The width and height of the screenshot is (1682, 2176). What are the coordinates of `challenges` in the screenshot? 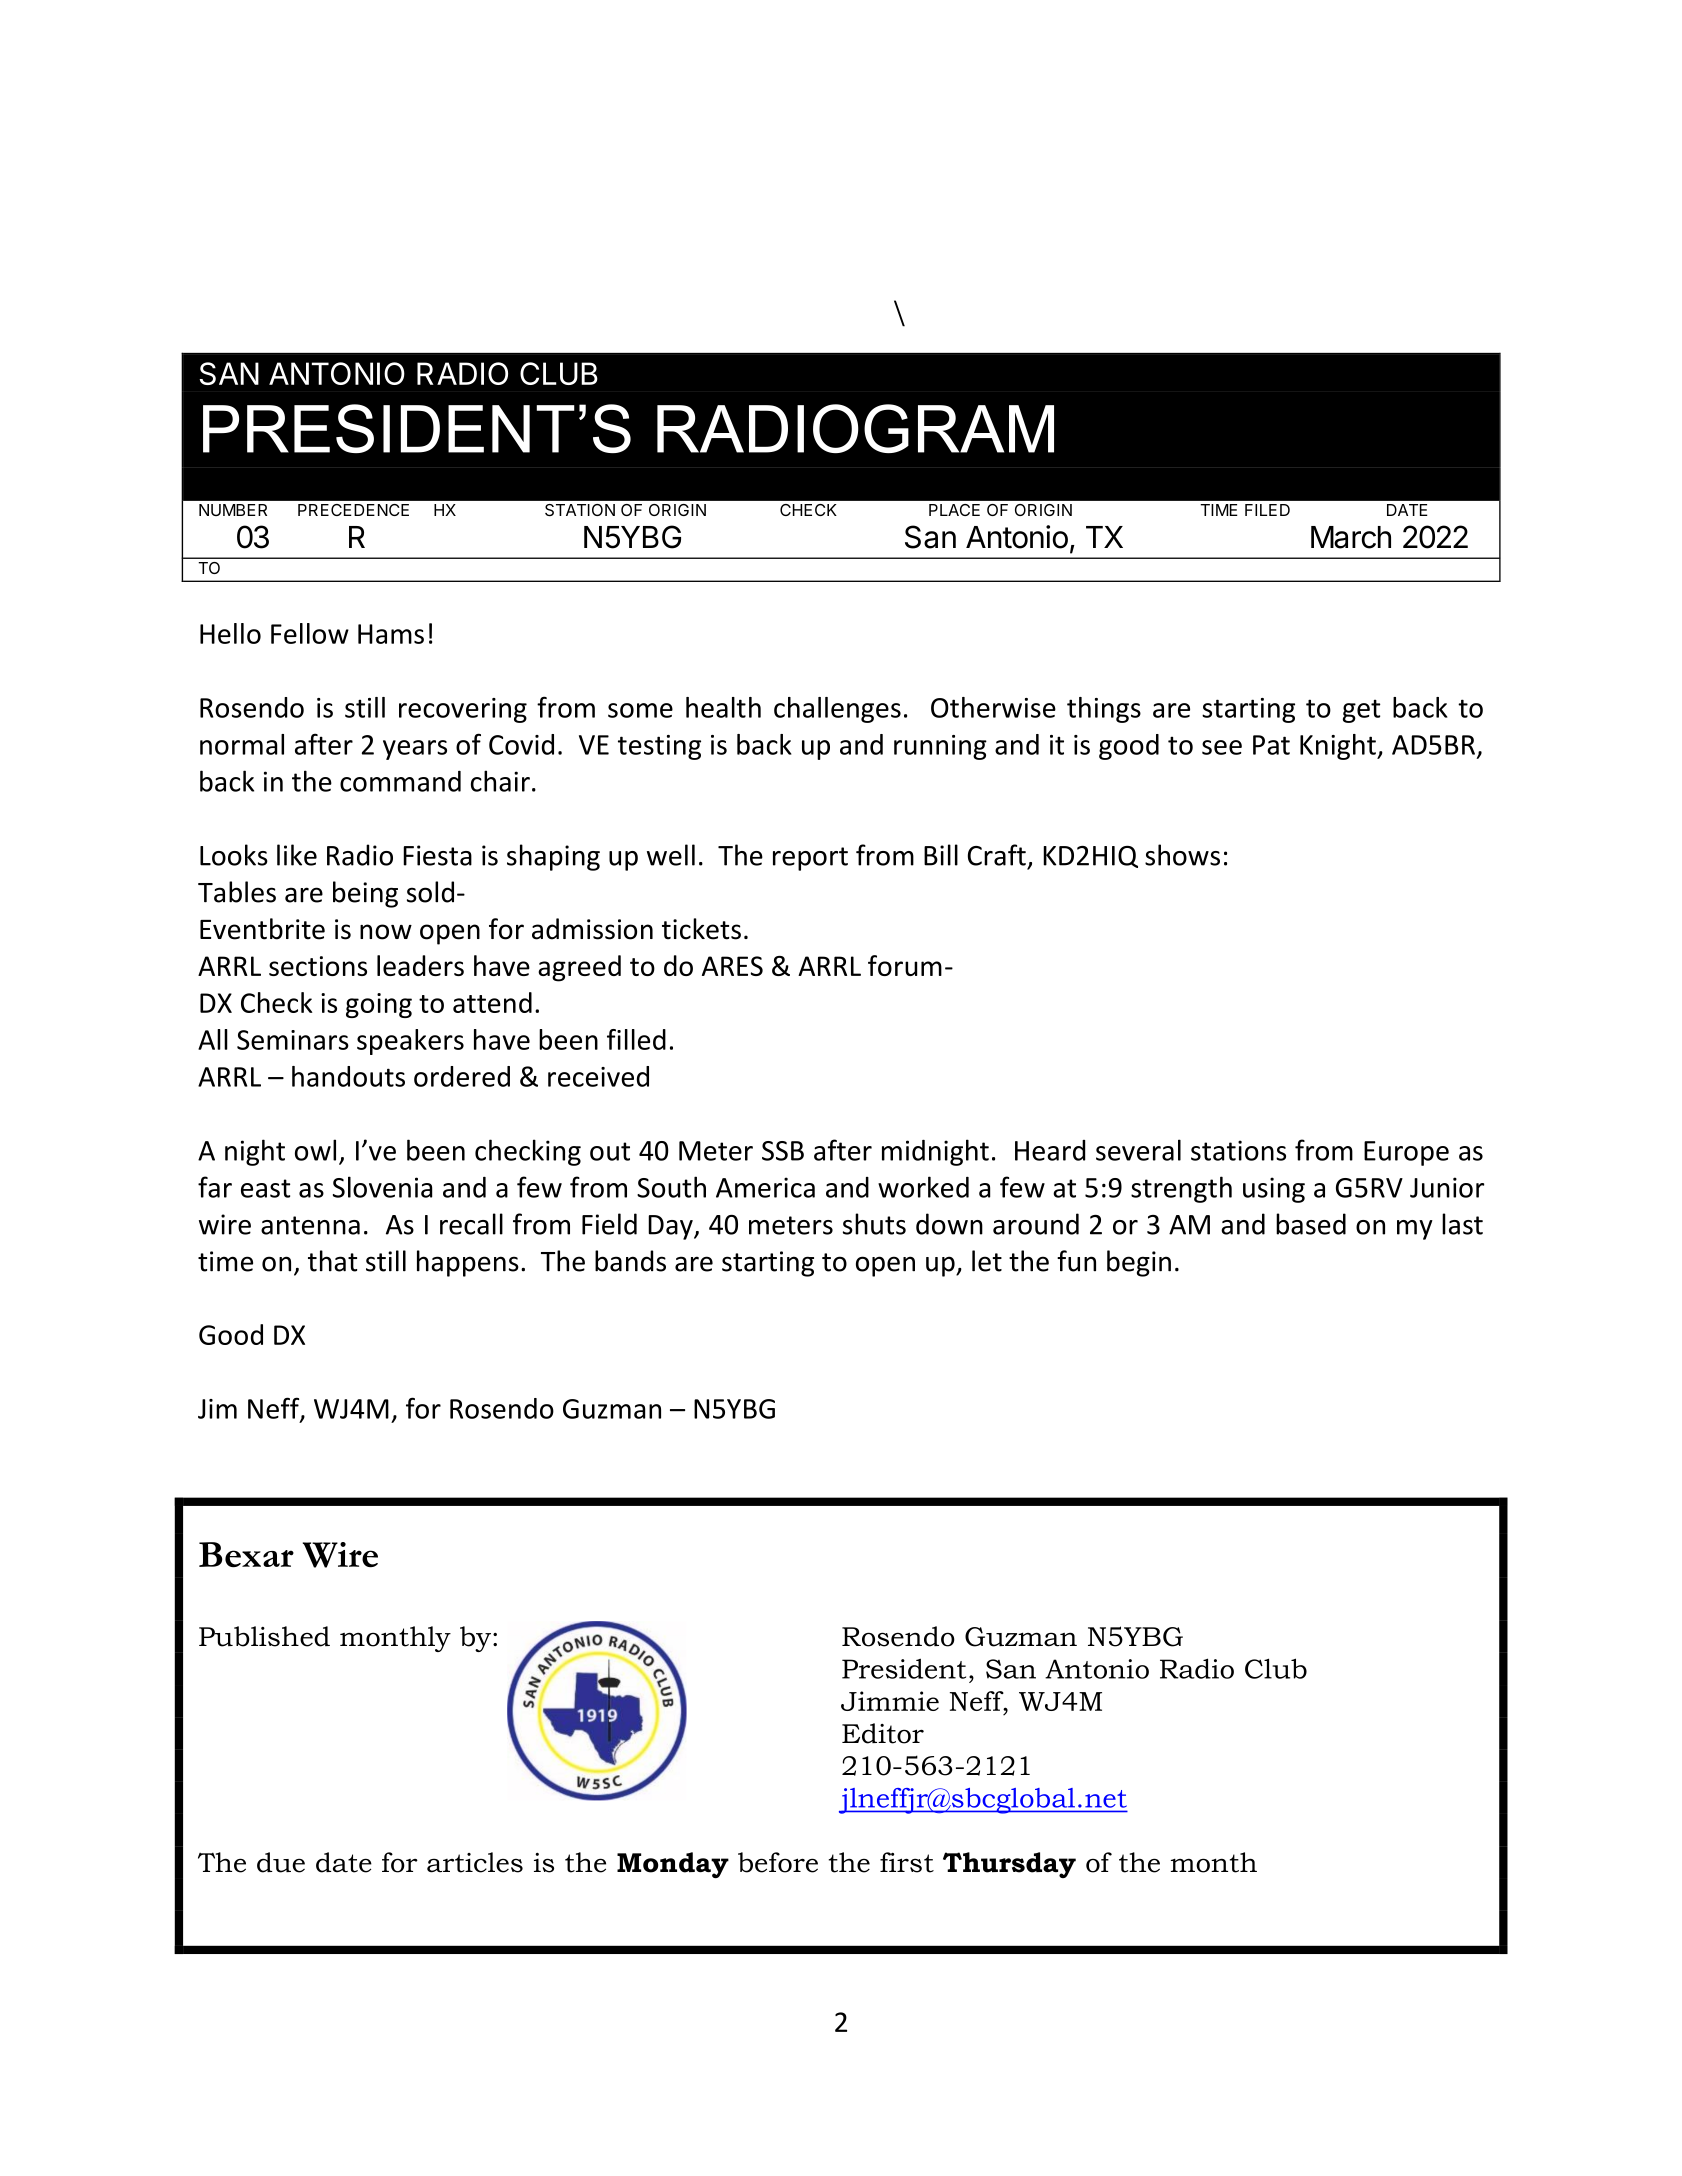 It's located at (837, 710).
